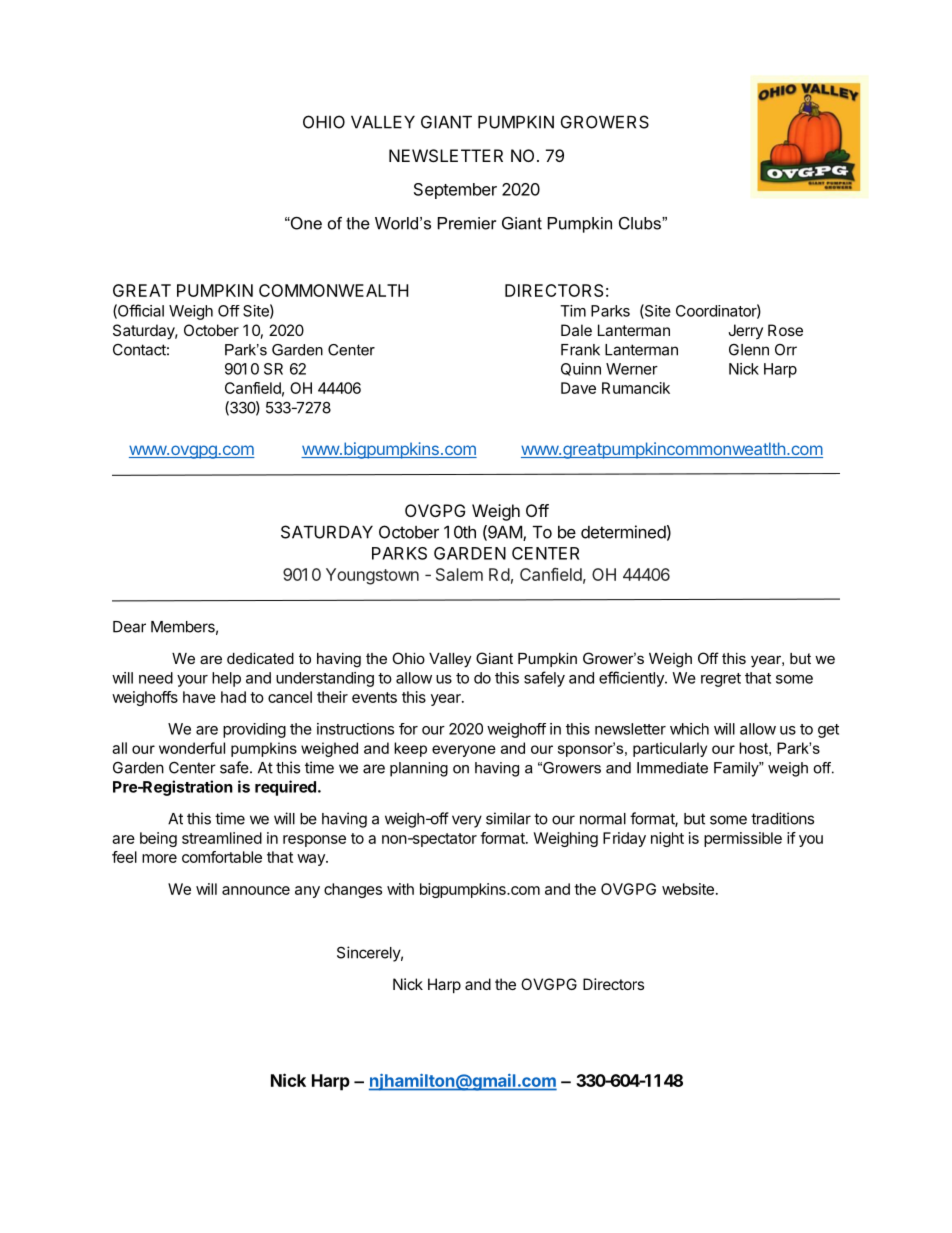  Describe the element at coordinates (333, 290) in the screenshot. I see `COMMONWEALTH` at that location.
